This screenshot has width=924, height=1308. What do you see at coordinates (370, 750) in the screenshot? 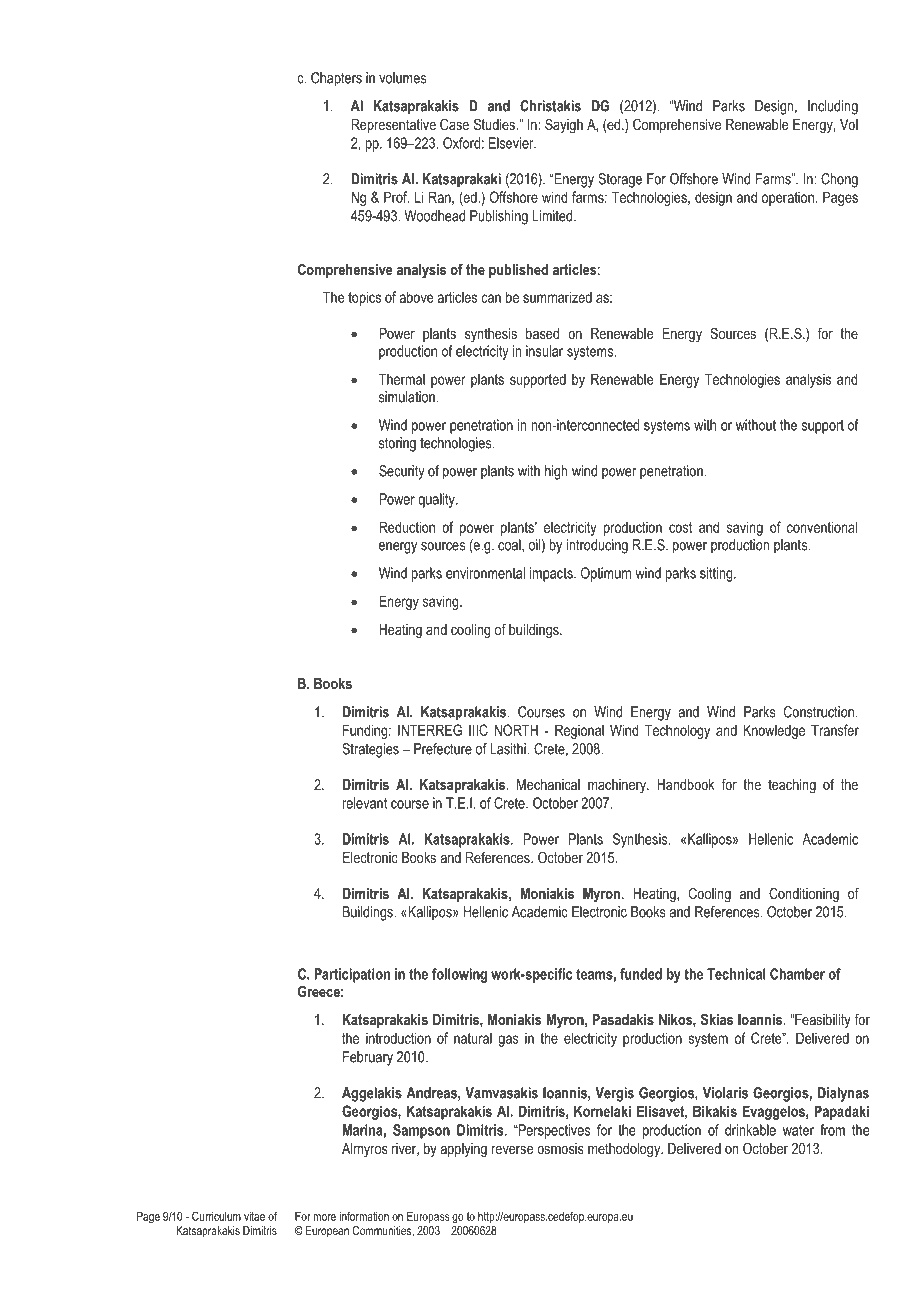
I see `Strategies` at bounding box center [370, 750].
